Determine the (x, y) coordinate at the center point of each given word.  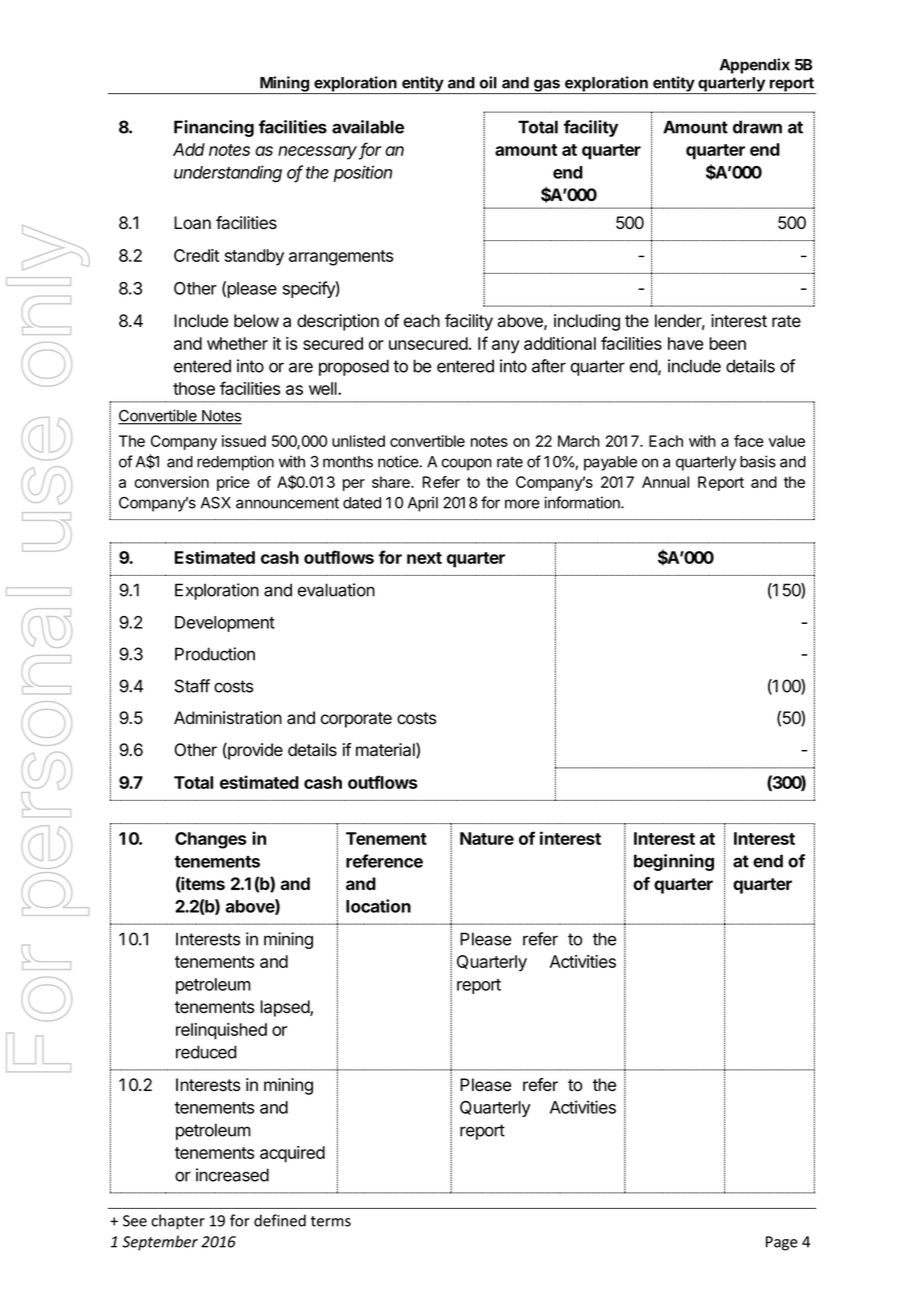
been (727, 343)
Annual (665, 482)
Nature (487, 838)
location (378, 906)
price (233, 483)
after (549, 366)
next (424, 558)
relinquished (221, 1031)
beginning (674, 862)
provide (254, 751)
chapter (178, 1222)
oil (488, 82)
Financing (214, 128)
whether (237, 343)
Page (782, 1243)
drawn (757, 127)
